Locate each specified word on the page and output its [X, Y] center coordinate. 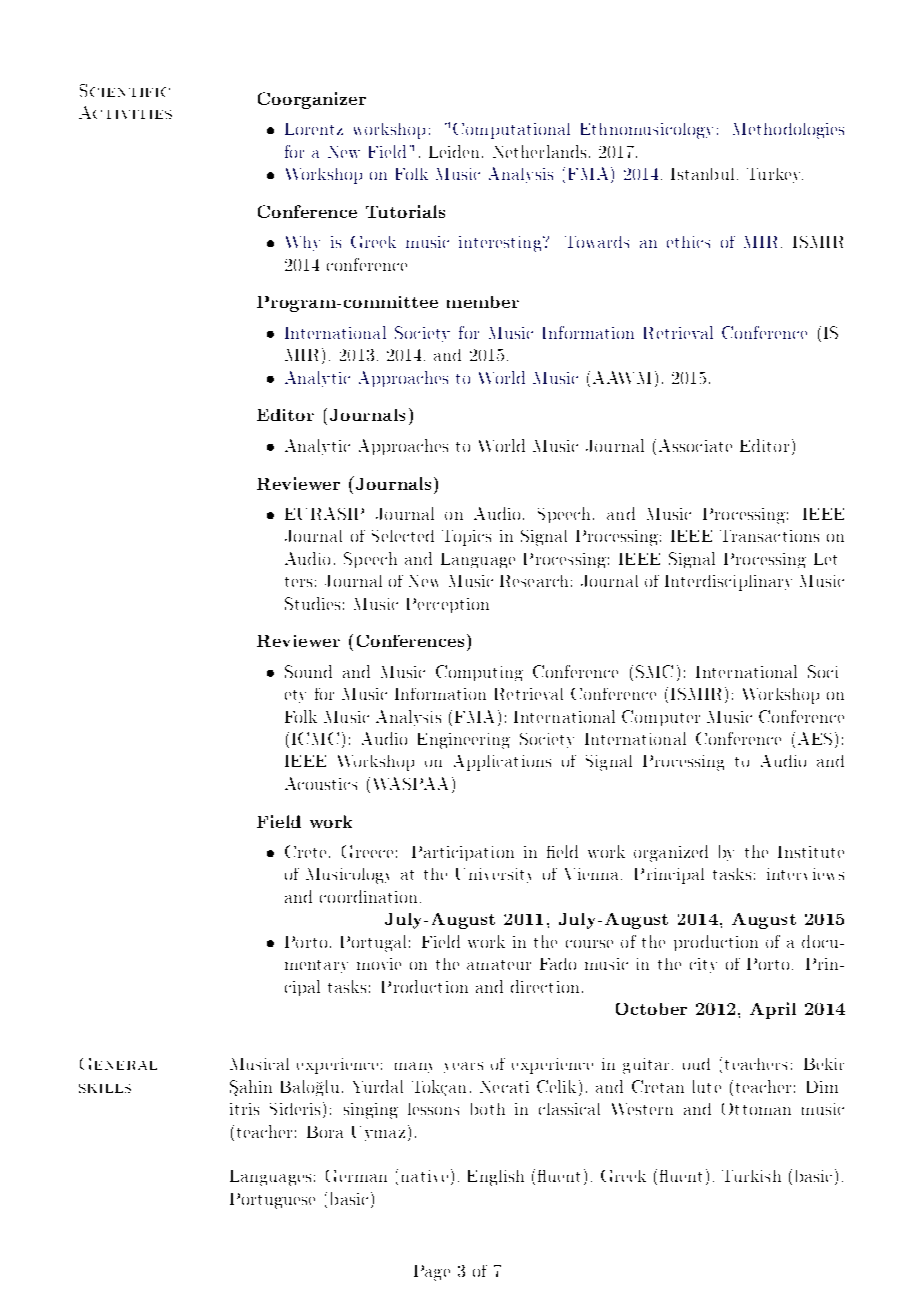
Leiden [456, 151]
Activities [125, 112]
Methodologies [788, 131]
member [483, 302]
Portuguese [272, 1201]
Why [303, 243]
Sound [308, 671]
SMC [654, 671]
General [118, 1064]
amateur [499, 965]
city [703, 965]
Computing [479, 673]
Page [432, 1273]
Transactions [769, 536]
